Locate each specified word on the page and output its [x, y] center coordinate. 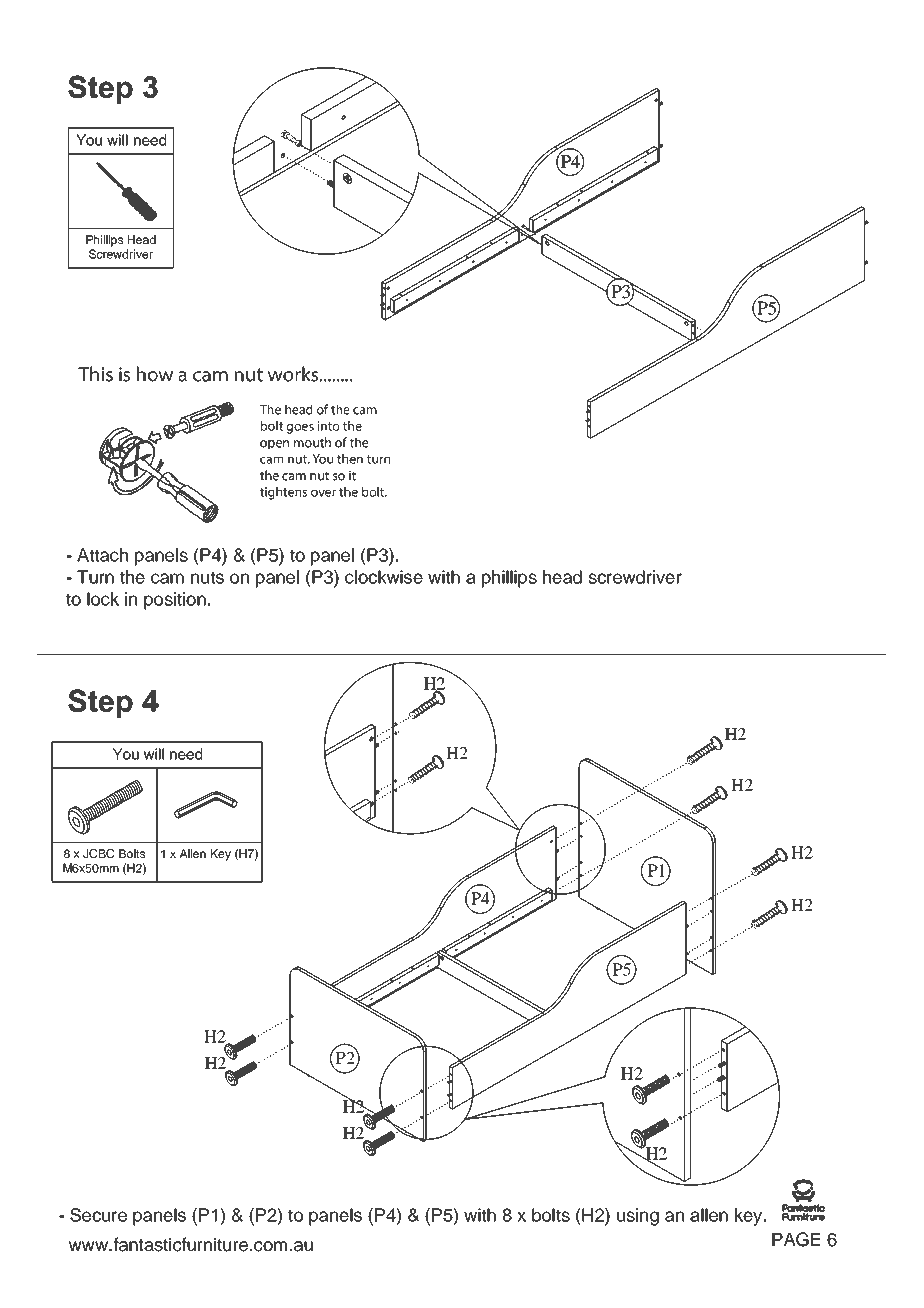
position [175, 601]
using [638, 1217]
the [132, 577]
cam [167, 578]
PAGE [796, 1239]
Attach [102, 555]
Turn [95, 577]
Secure [98, 1215]
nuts [207, 577]
